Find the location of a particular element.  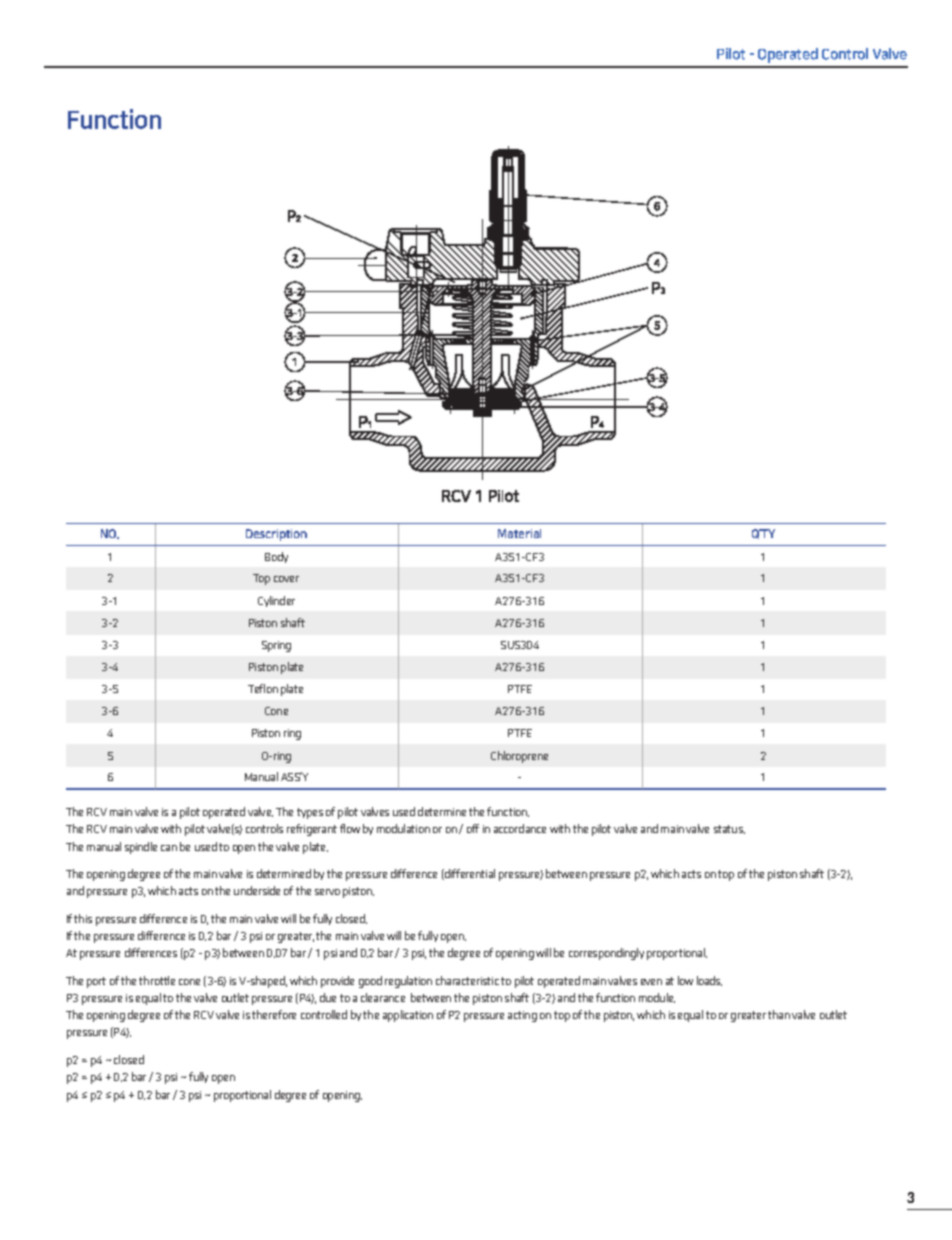

modulation is located at coordinates (403, 828).
